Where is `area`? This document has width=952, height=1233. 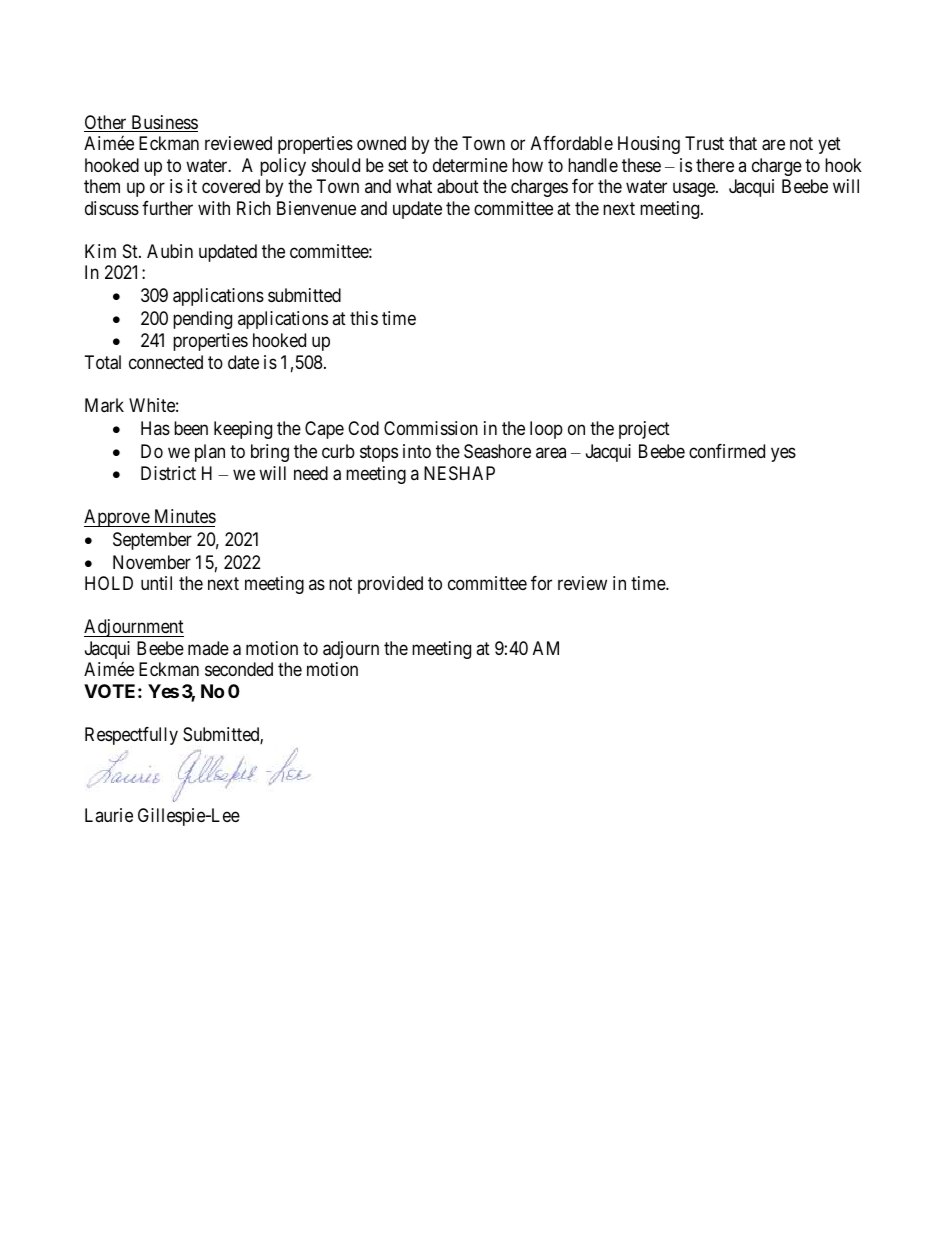
area is located at coordinates (551, 452).
